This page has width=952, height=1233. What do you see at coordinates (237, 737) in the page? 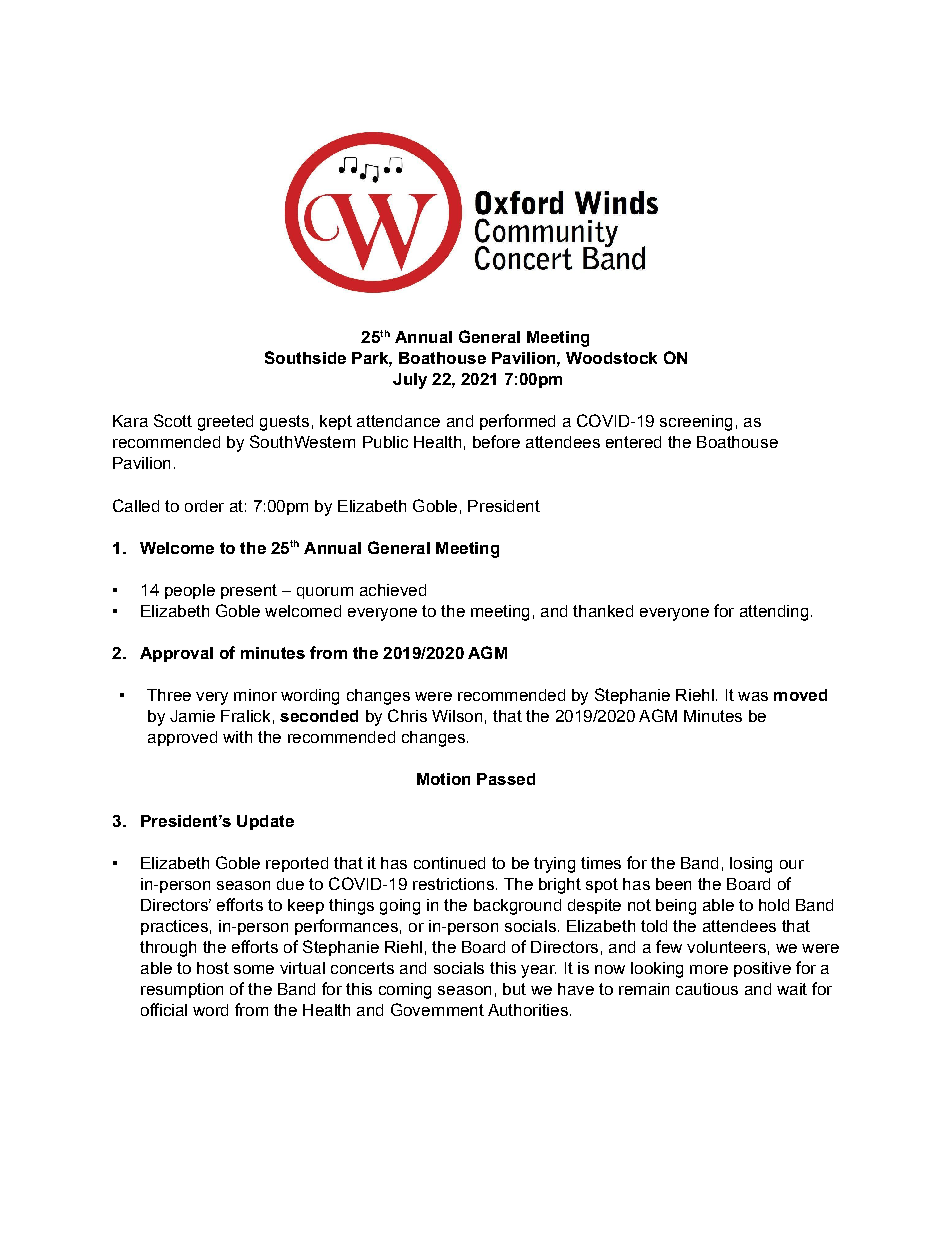
I see `with` at bounding box center [237, 737].
